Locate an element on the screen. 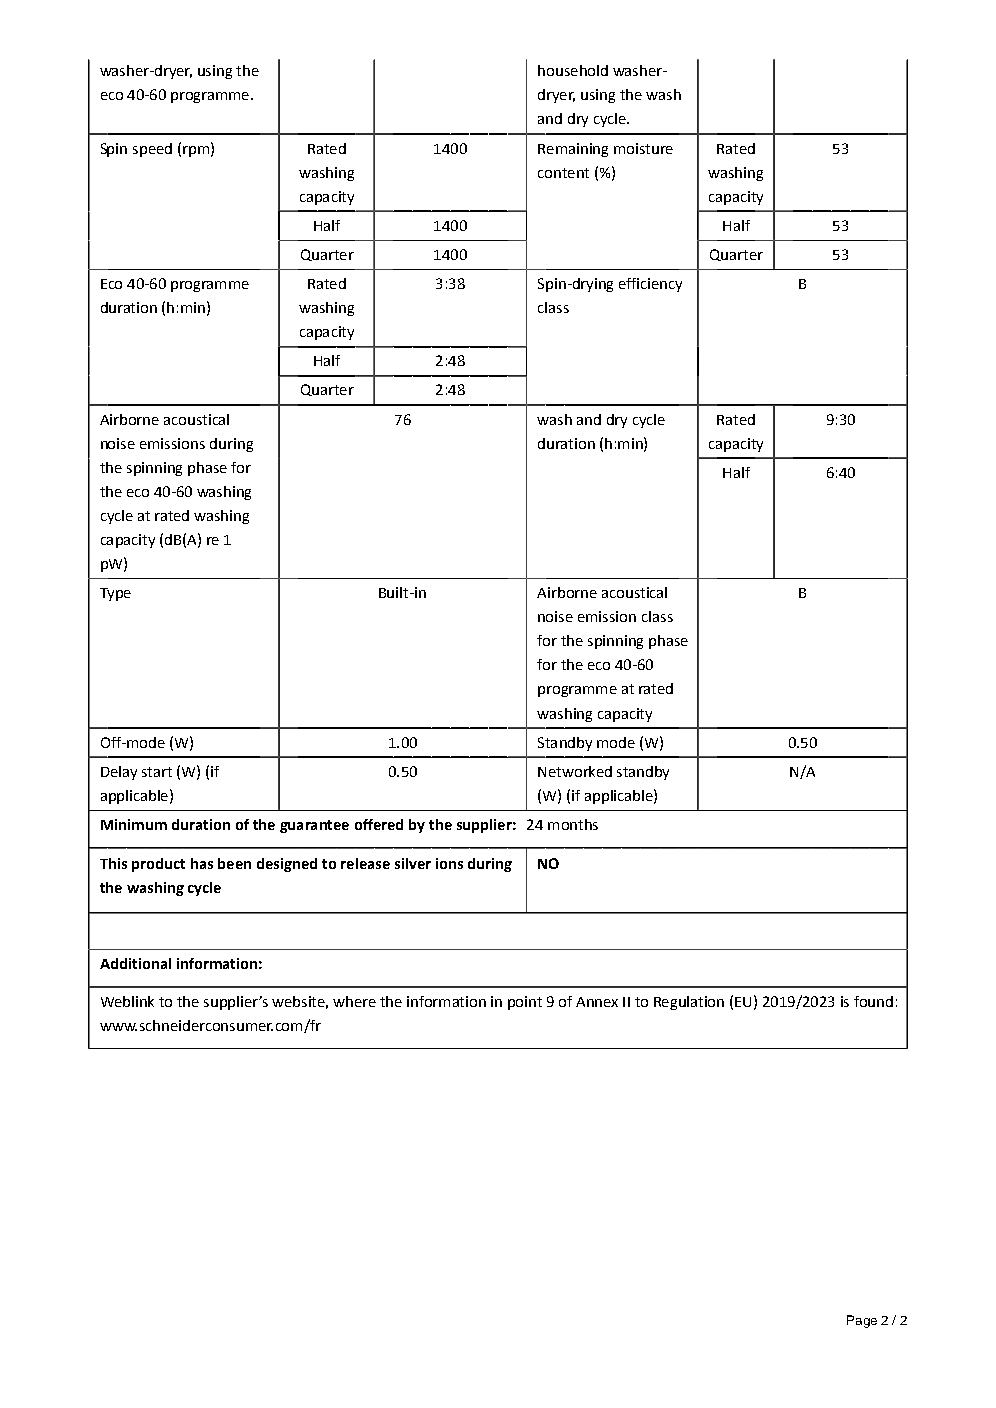 This screenshot has height=1408, width=996. rpm is located at coordinates (196, 151).
